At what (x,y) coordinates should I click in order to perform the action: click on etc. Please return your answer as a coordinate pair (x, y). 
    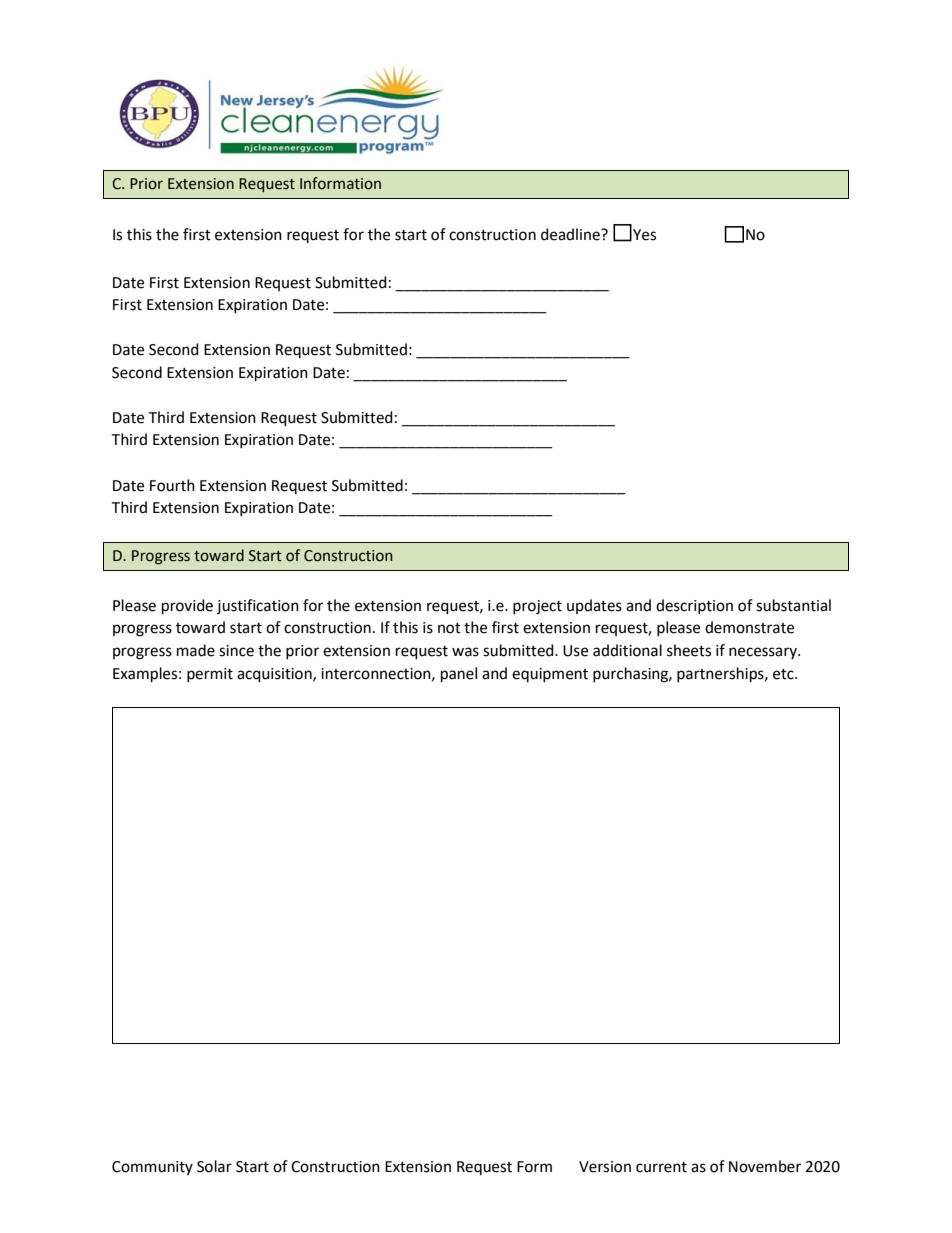
    Looking at the image, I should click on (784, 674).
